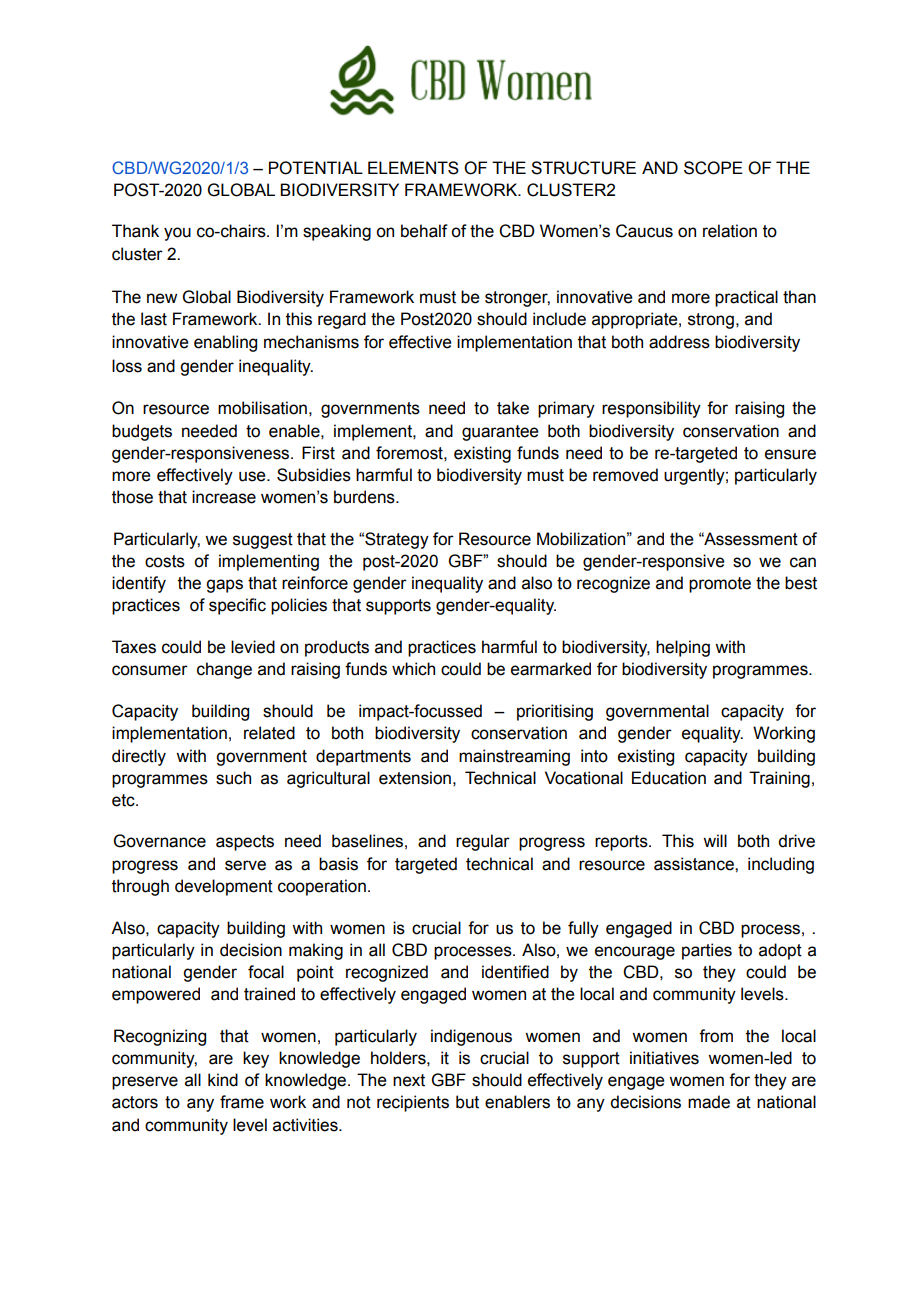  Describe the element at coordinates (424, 231) in the document. I see `behalf` at that location.
